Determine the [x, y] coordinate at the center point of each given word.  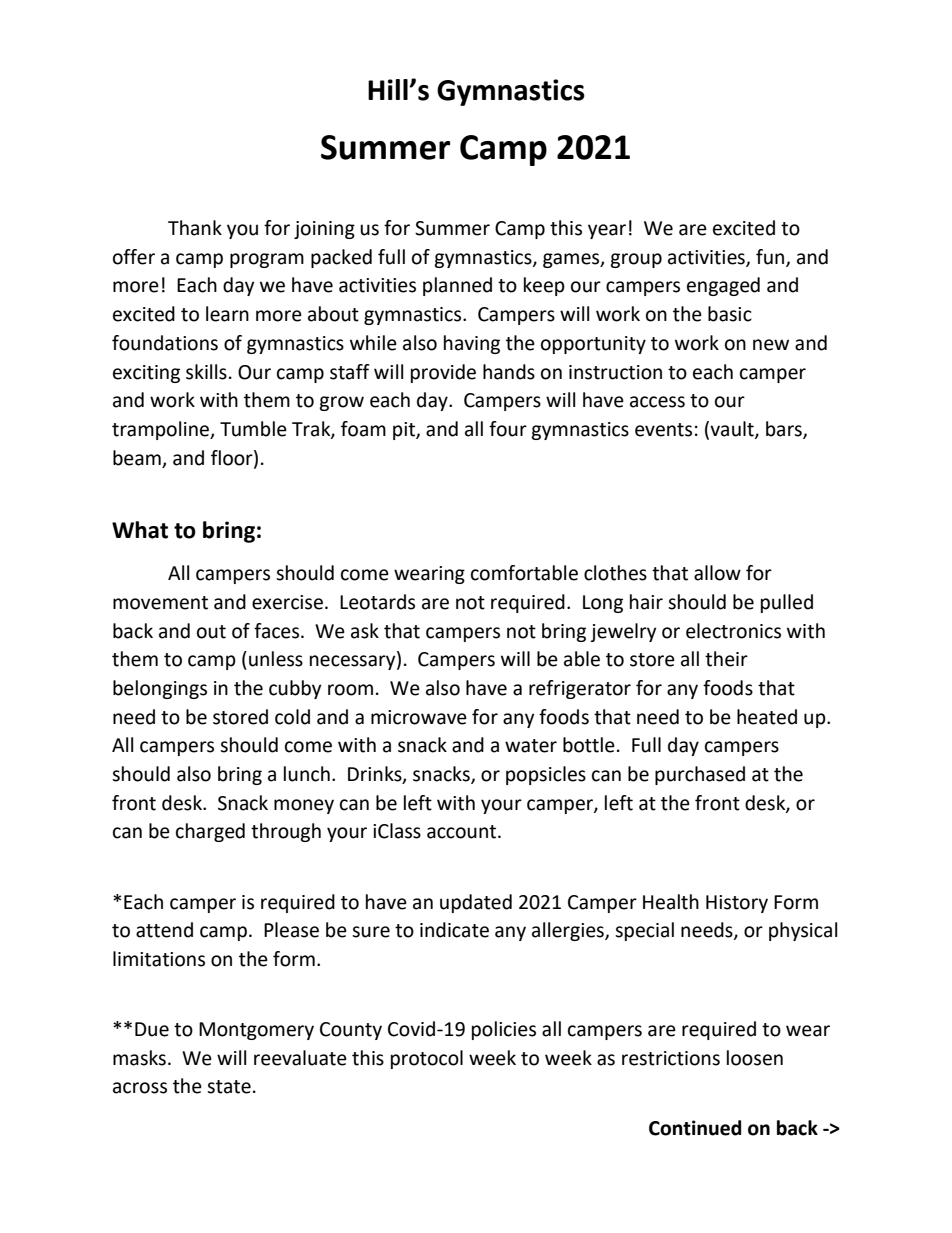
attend [164, 930]
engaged [723, 286]
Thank [195, 228]
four [508, 429]
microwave [419, 717]
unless [276, 659]
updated [476, 903]
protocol [427, 1059]
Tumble [253, 429]
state [229, 1087]
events [663, 430]
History [737, 904]
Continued [695, 1128]
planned [457, 286]
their [726, 659]
